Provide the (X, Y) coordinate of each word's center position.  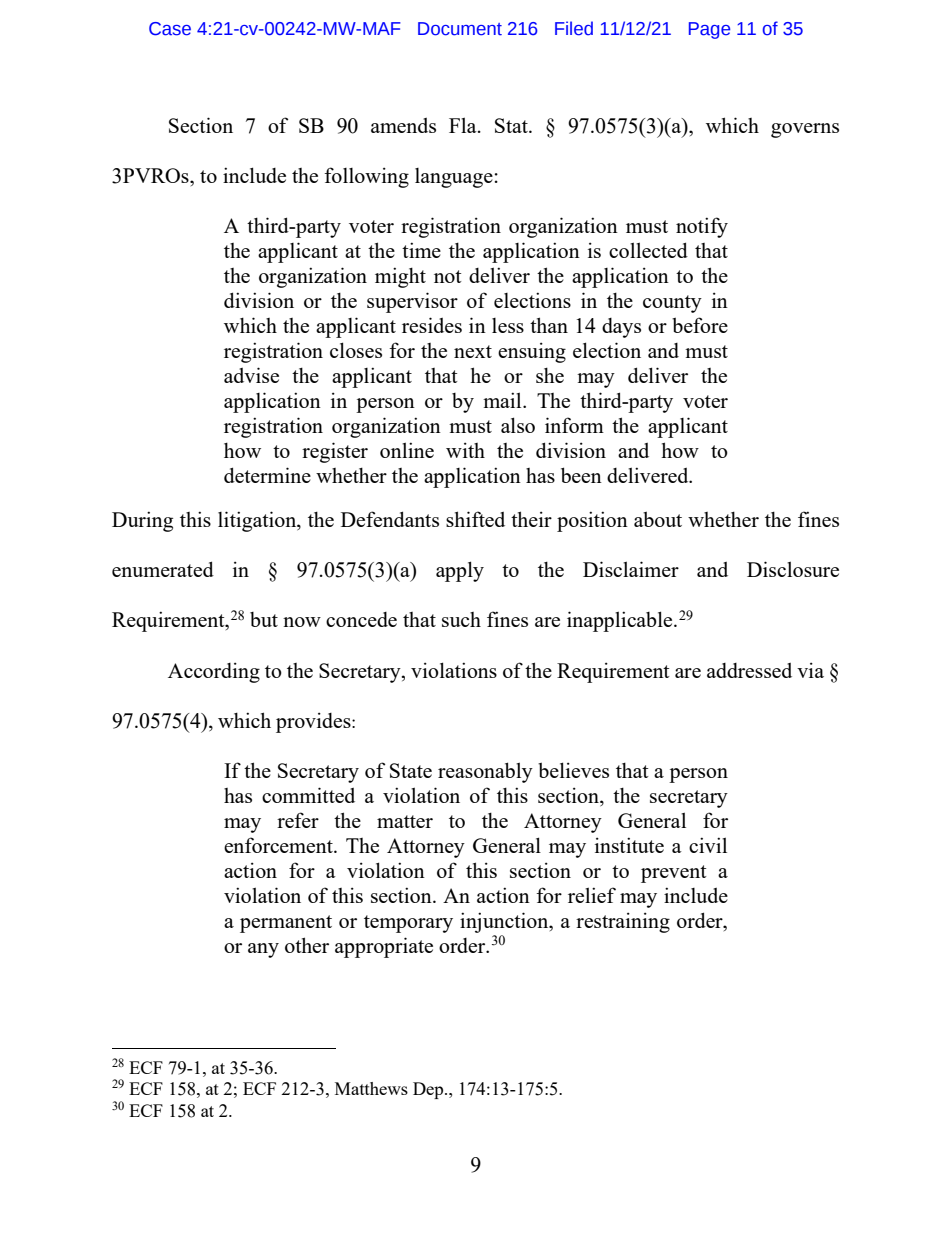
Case (170, 29)
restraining (623, 922)
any (263, 950)
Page (709, 30)
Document (460, 29)
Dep (429, 1090)
